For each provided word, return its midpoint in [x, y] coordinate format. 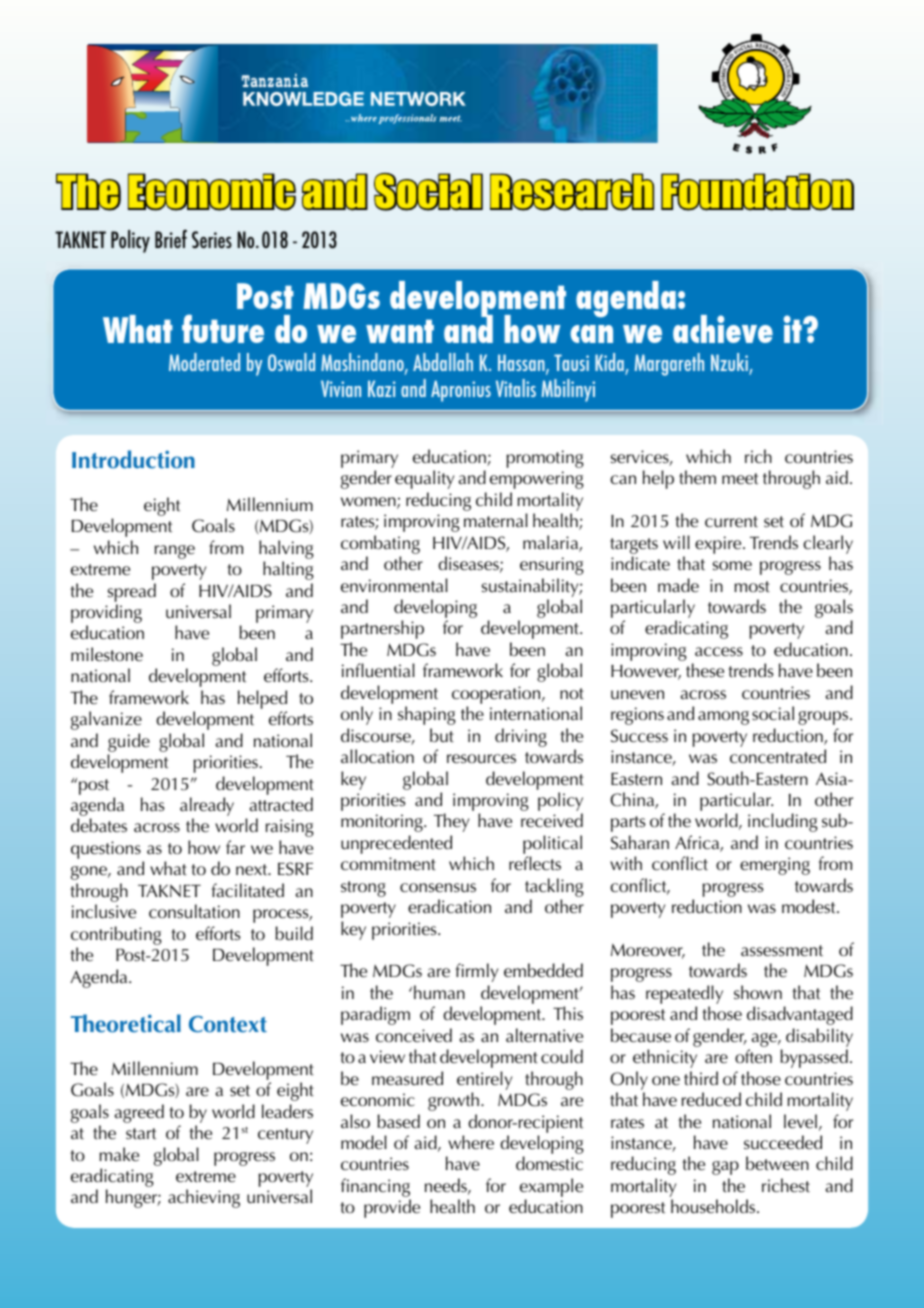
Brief [171, 239]
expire [719, 545]
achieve [723, 329]
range [175, 552]
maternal [496, 520]
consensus [438, 888]
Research [572, 192]
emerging [775, 866]
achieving [204, 1198]
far [235, 847]
